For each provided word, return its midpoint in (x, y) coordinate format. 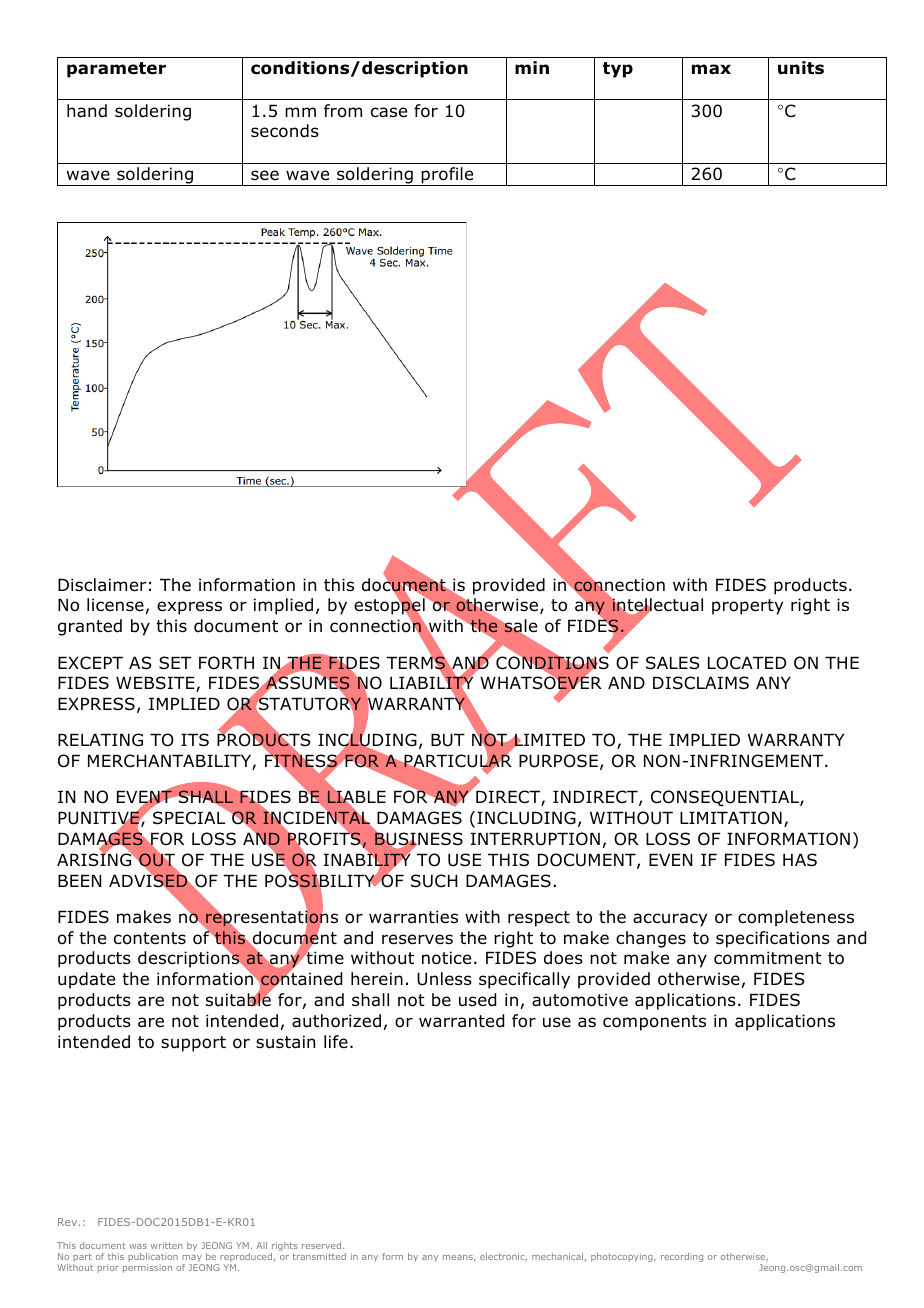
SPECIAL (190, 817)
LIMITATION (731, 818)
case (389, 112)
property (747, 607)
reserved (323, 1245)
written (166, 1245)
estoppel (390, 607)
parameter (116, 70)
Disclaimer (102, 585)
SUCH (434, 881)
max (711, 69)
